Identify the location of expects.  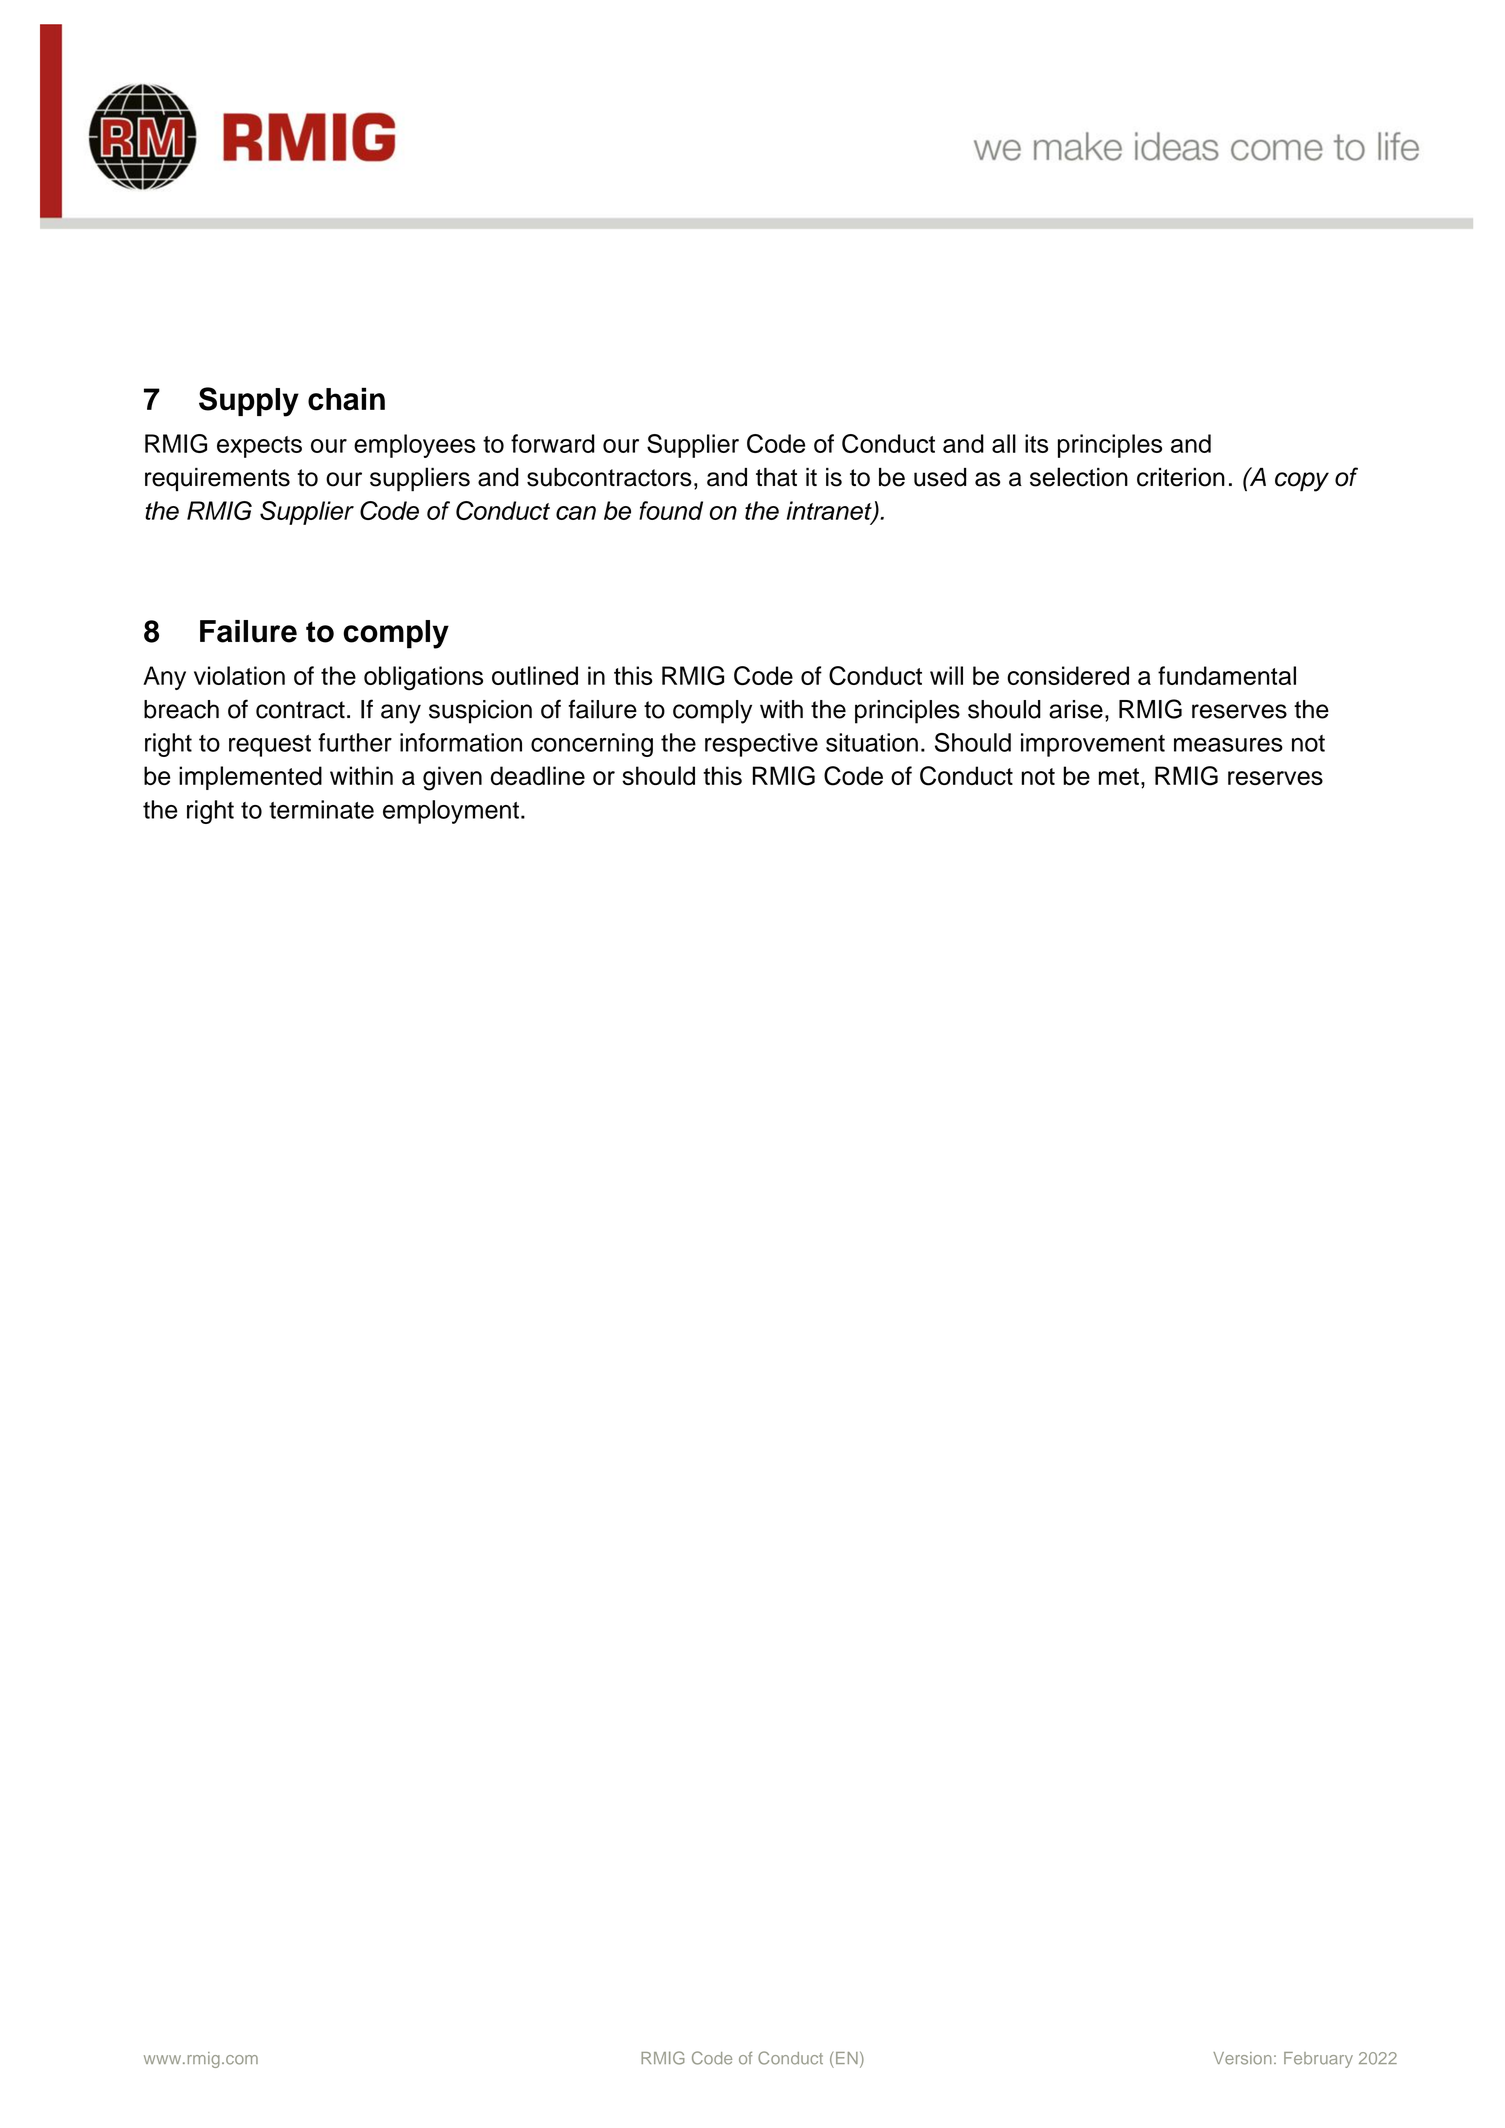
(259, 447).
